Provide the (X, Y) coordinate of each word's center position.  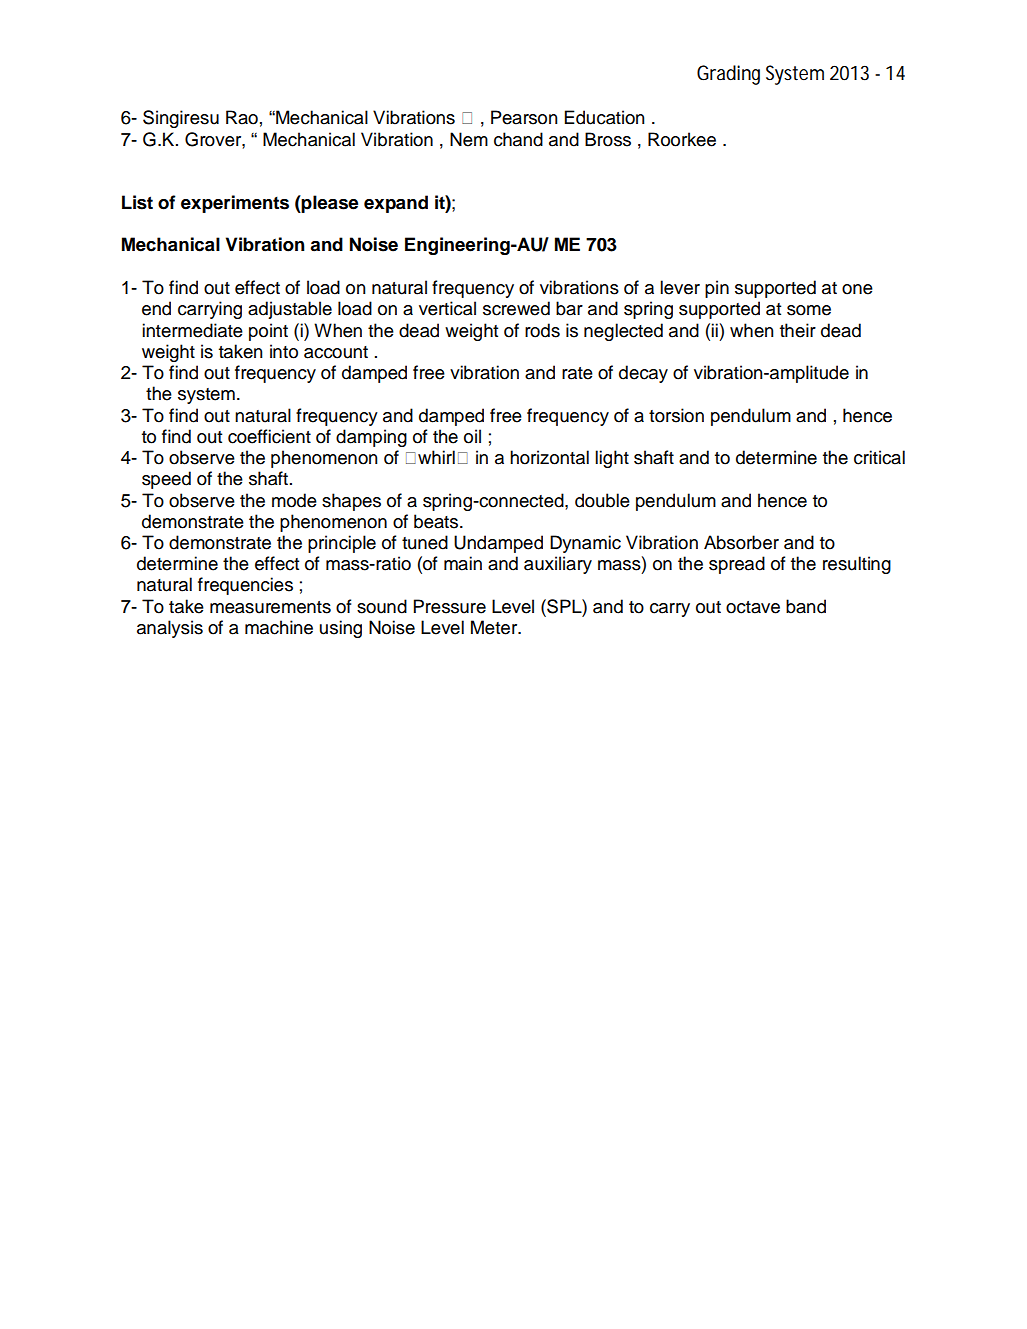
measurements (270, 607)
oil (472, 436)
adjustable (290, 310)
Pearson (524, 117)
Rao (242, 117)
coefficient (269, 436)
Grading (728, 75)
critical (879, 457)
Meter (495, 627)
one (857, 289)
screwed (516, 308)
